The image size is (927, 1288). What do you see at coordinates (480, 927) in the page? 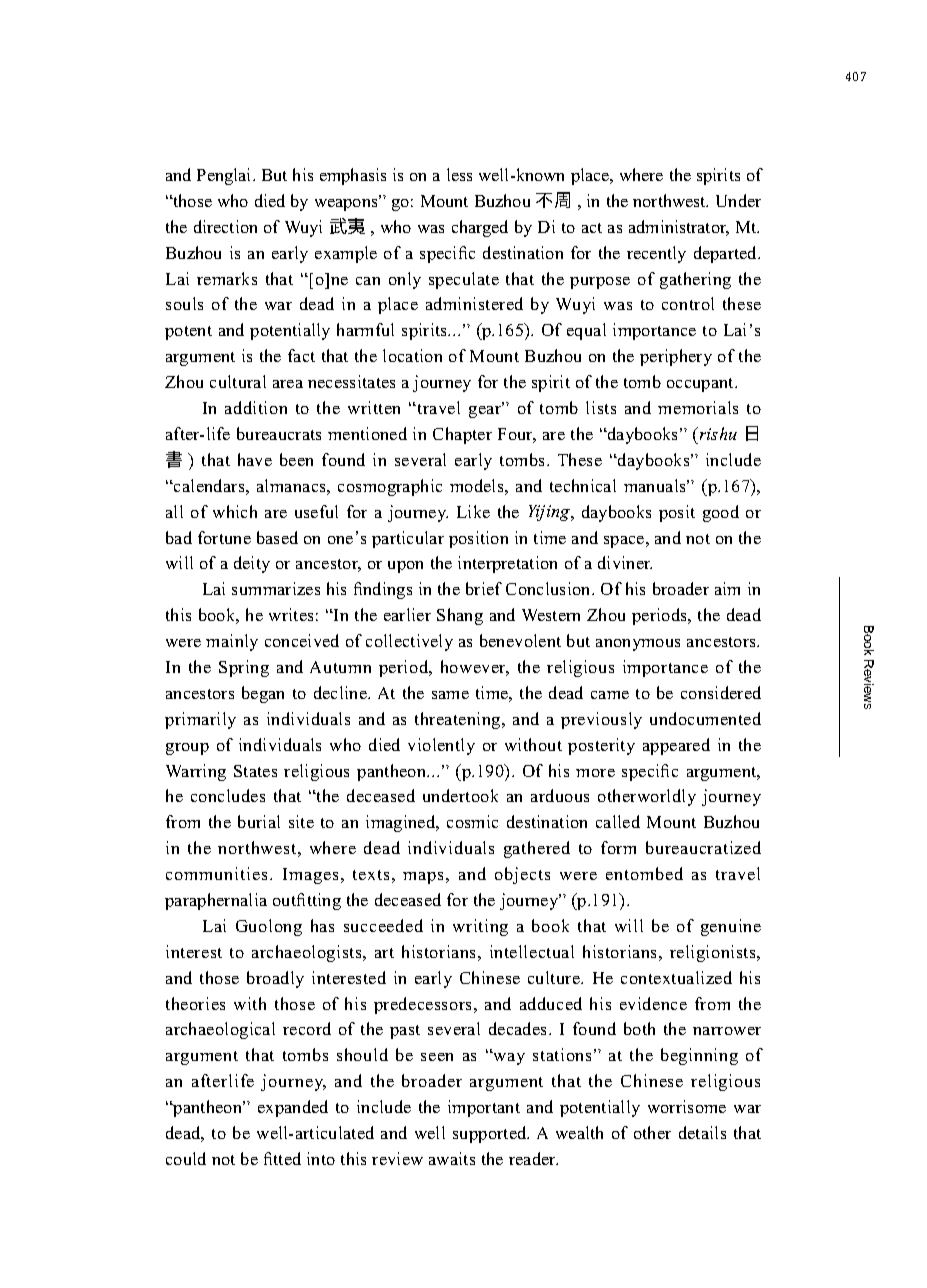
I see `writing` at bounding box center [480, 927].
